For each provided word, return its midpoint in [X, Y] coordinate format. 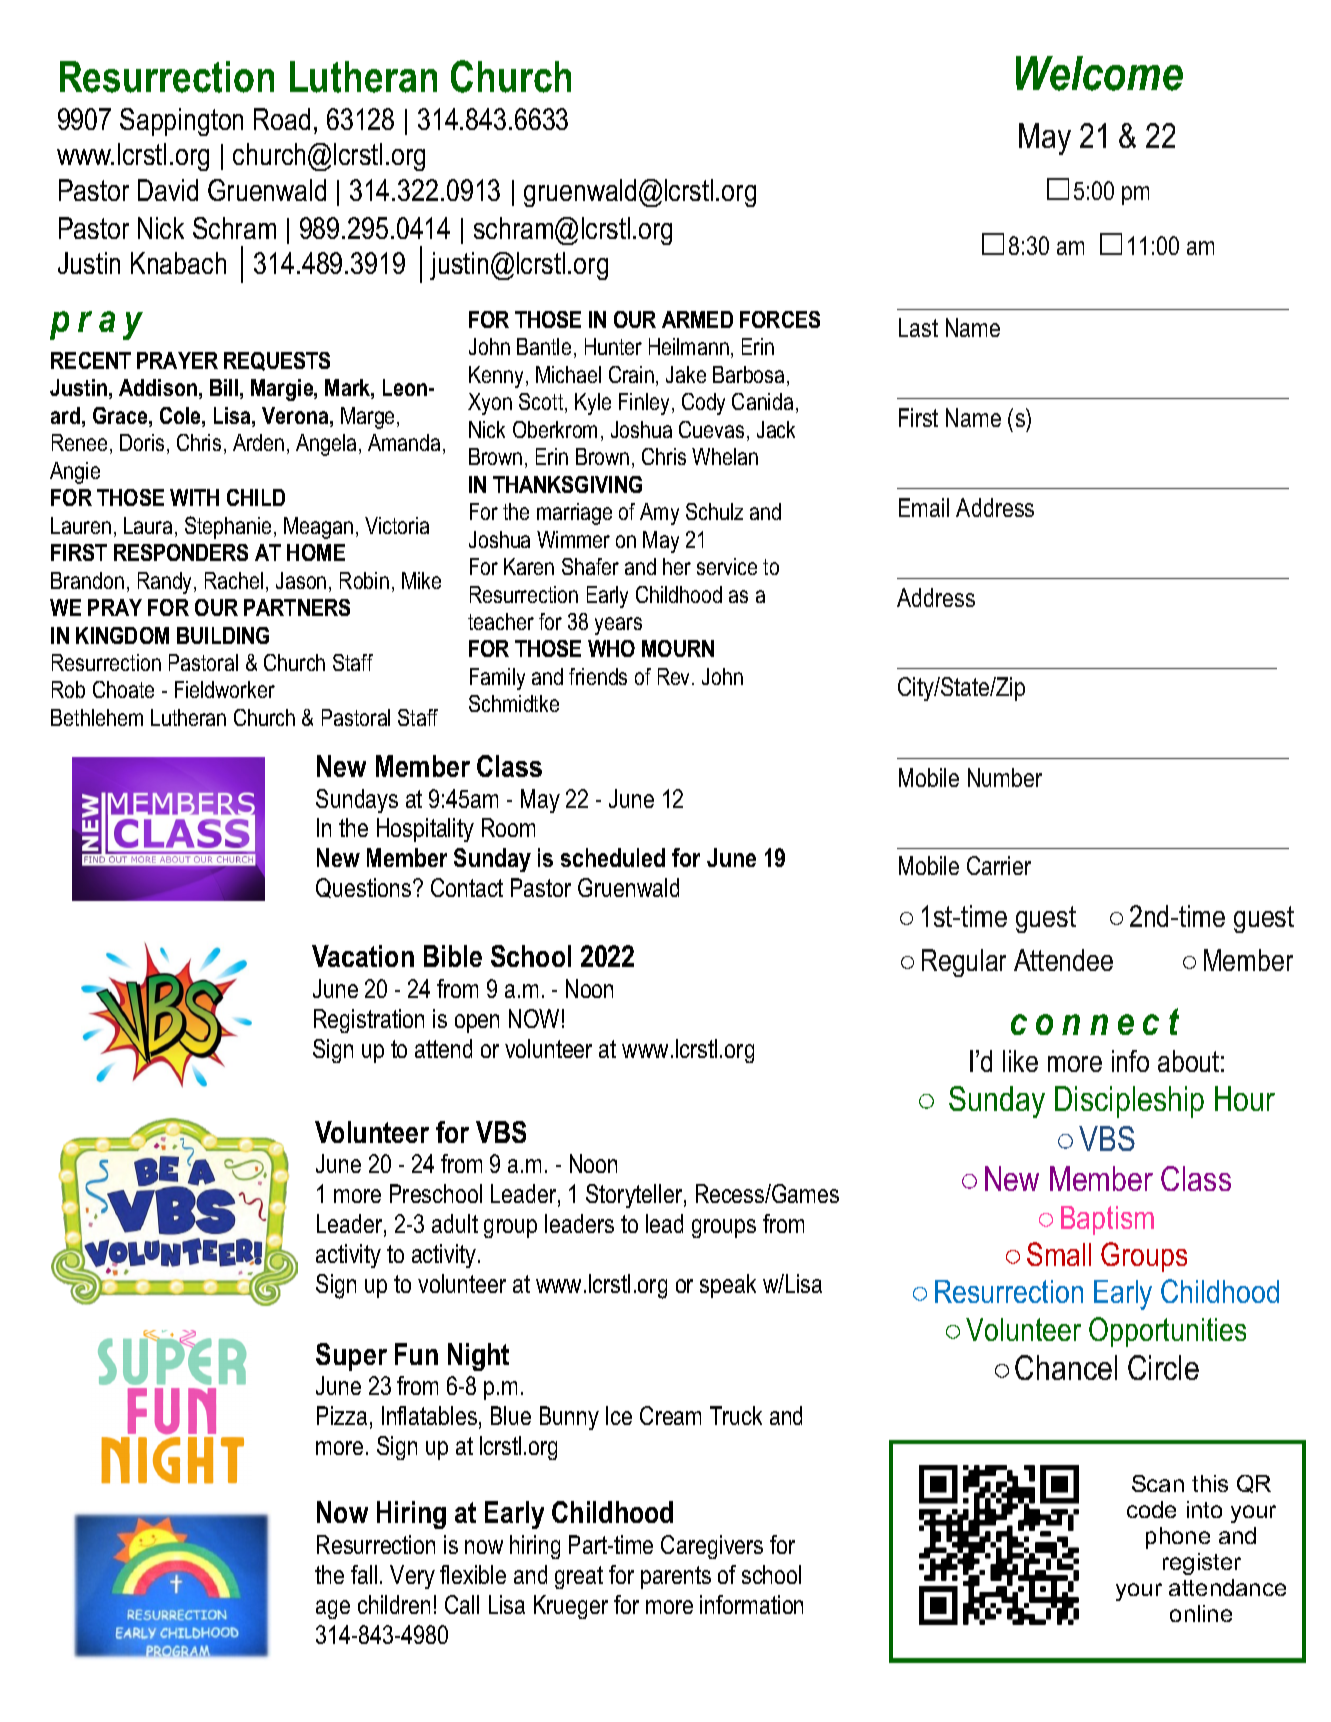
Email [924, 507]
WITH [194, 497]
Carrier [999, 865]
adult [455, 1223]
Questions [365, 888]
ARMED [697, 319]
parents [676, 1577]
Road [282, 119]
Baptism [1107, 1220]
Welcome [1099, 73]
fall [364, 1574]
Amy [659, 514]
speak [728, 1286]
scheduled [613, 857]
